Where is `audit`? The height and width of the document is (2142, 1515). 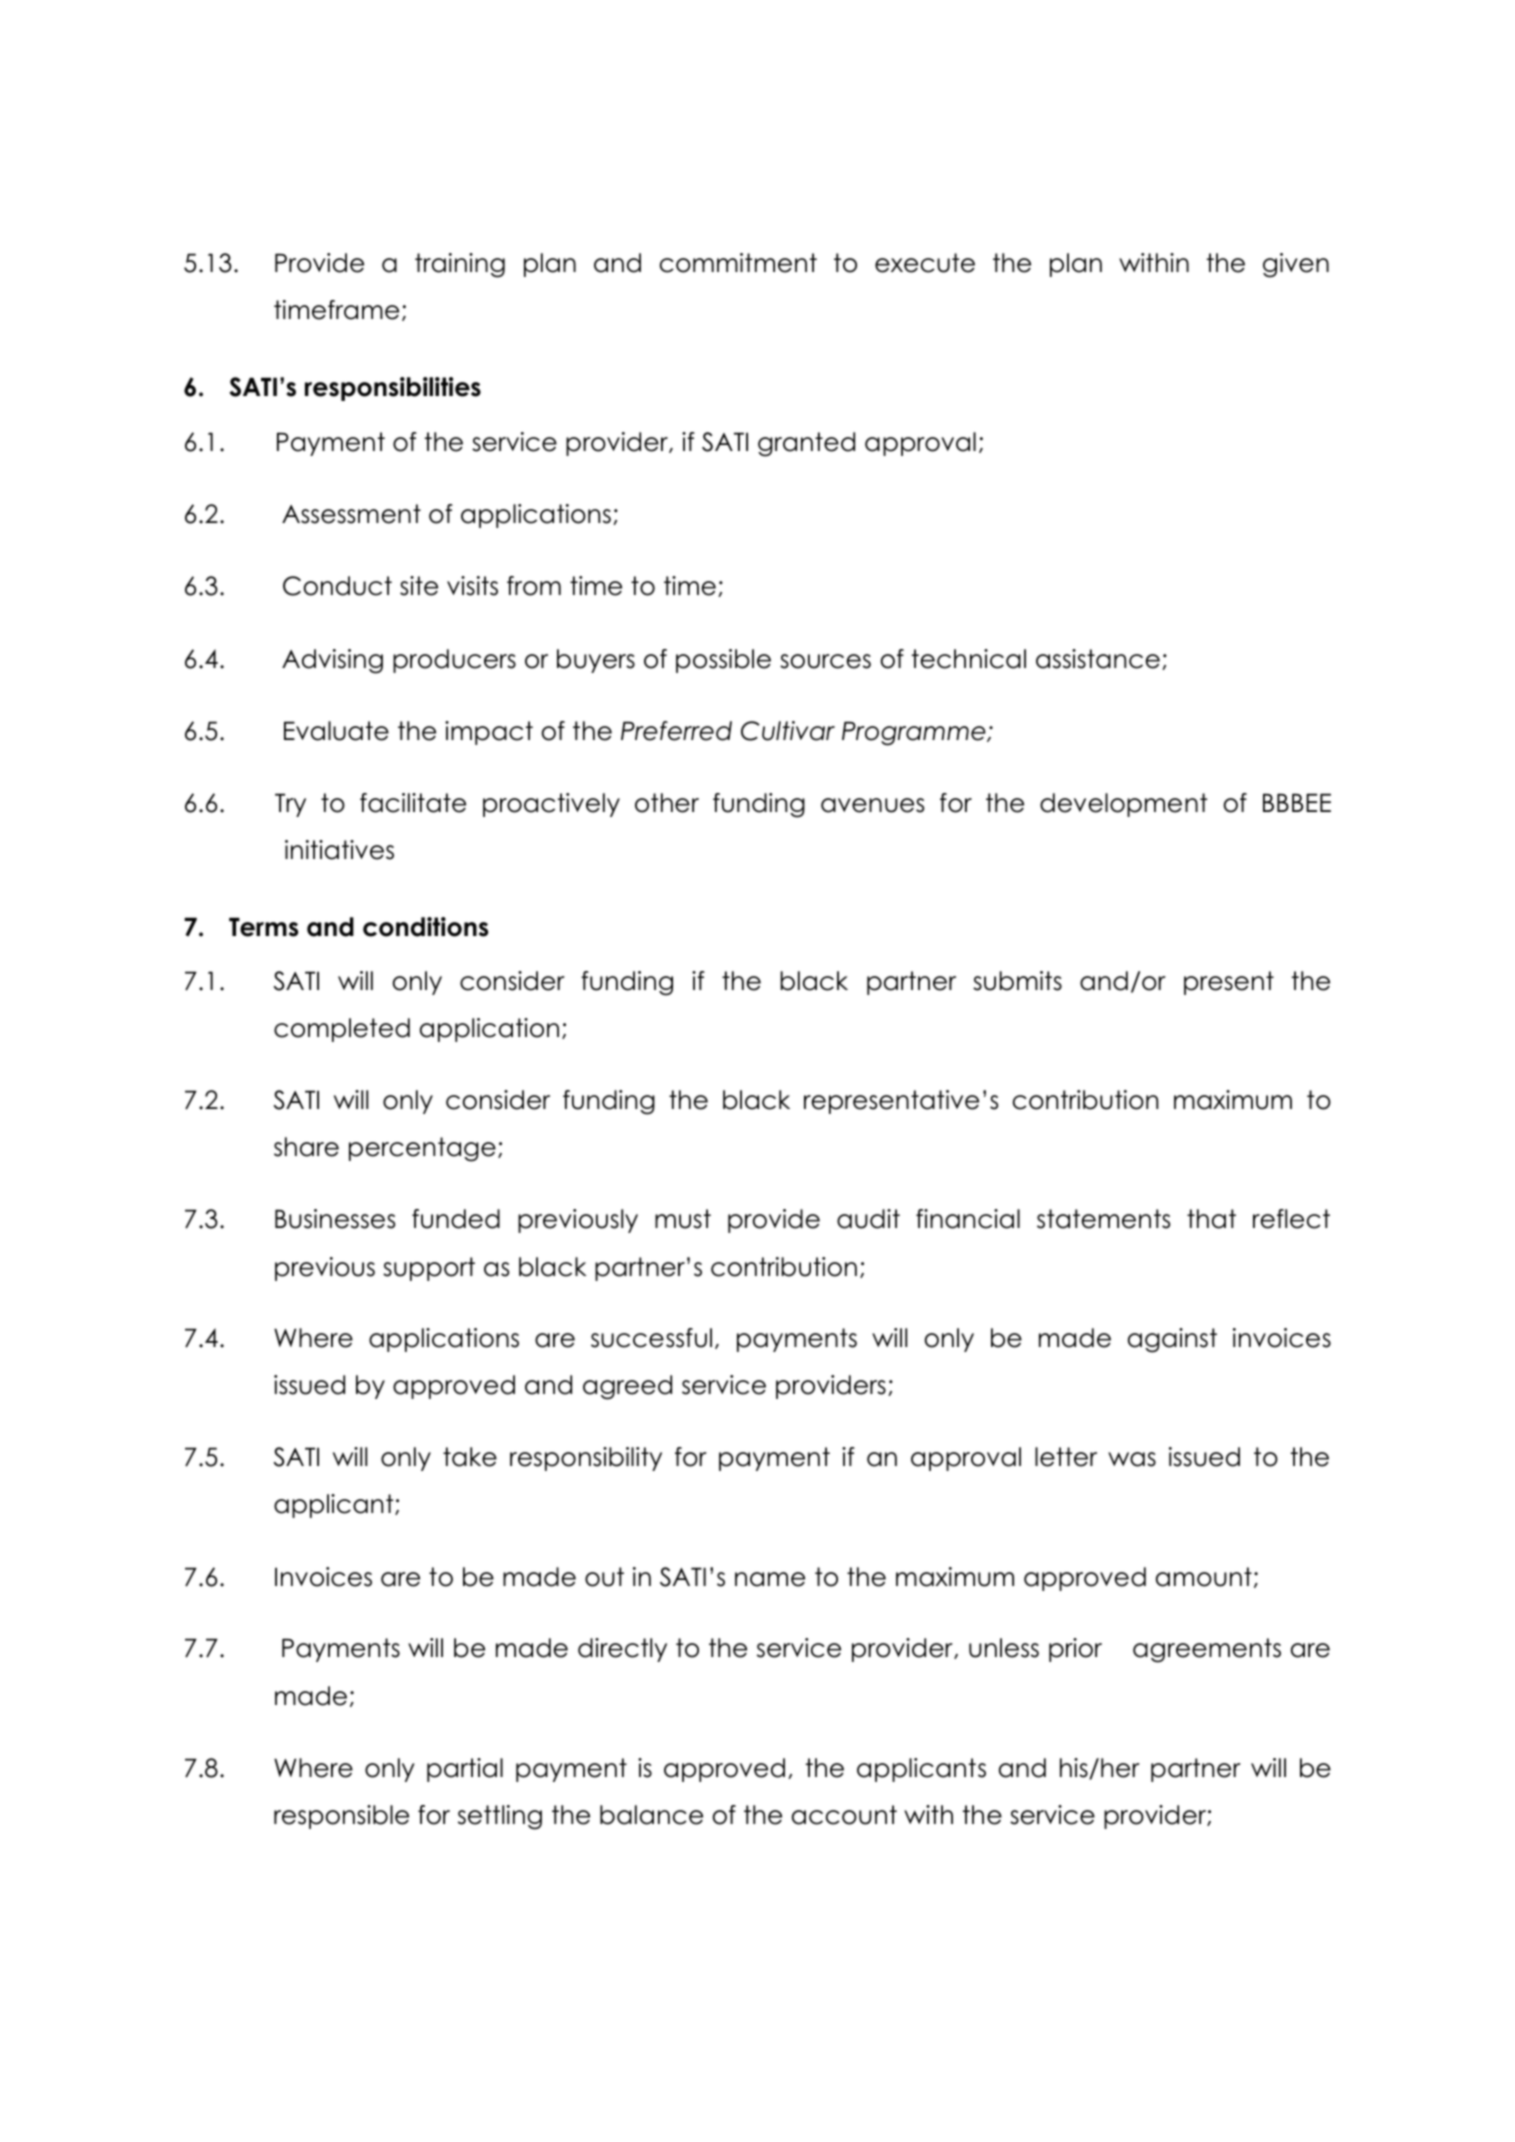
audit is located at coordinates (868, 1219).
